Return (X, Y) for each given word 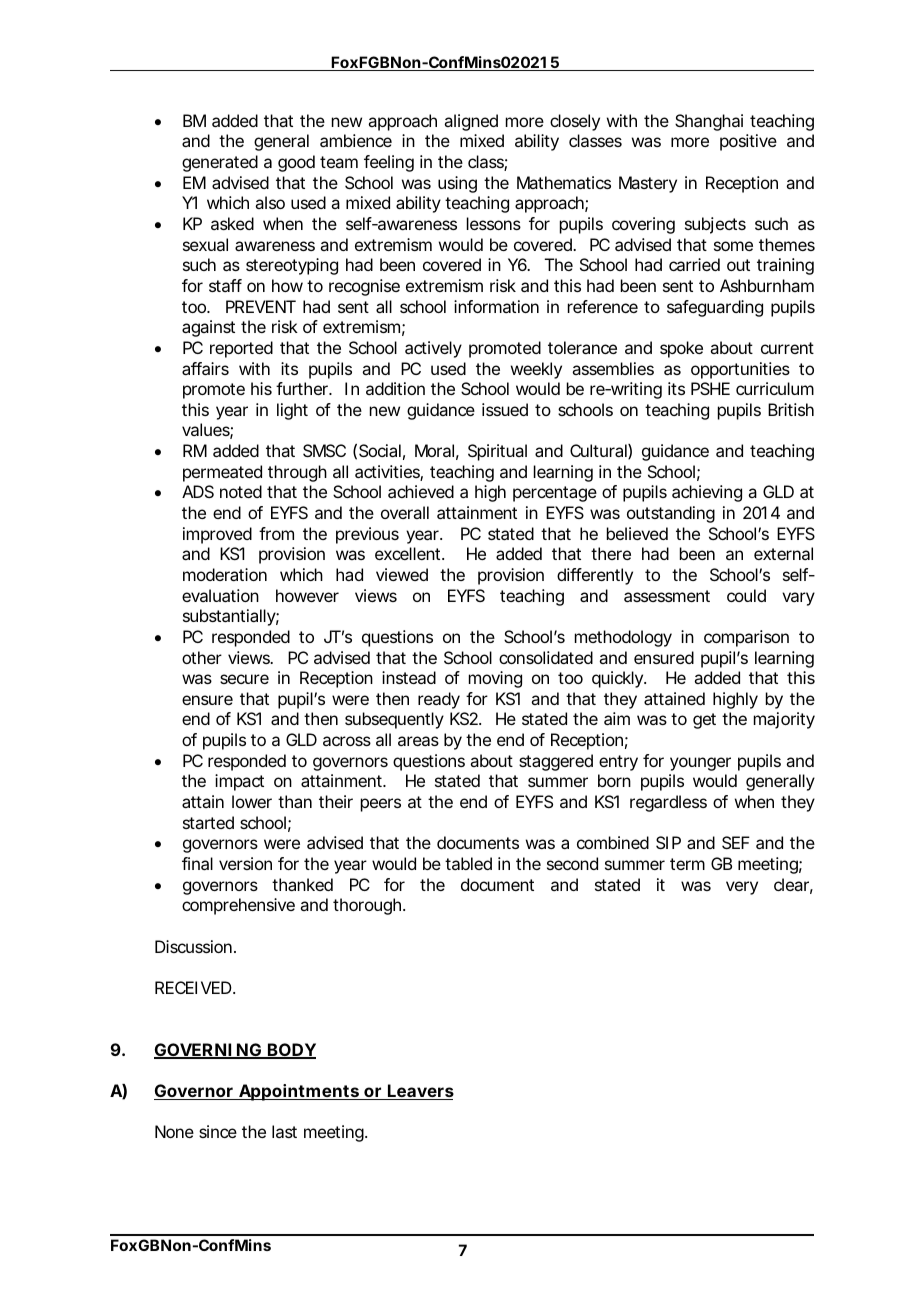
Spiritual (497, 452)
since (218, 1131)
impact (239, 782)
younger (700, 764)
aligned (471, 122)
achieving (707, 493)
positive (748, 142)
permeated (222, 473)
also (270, 202)
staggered (556, 762)
